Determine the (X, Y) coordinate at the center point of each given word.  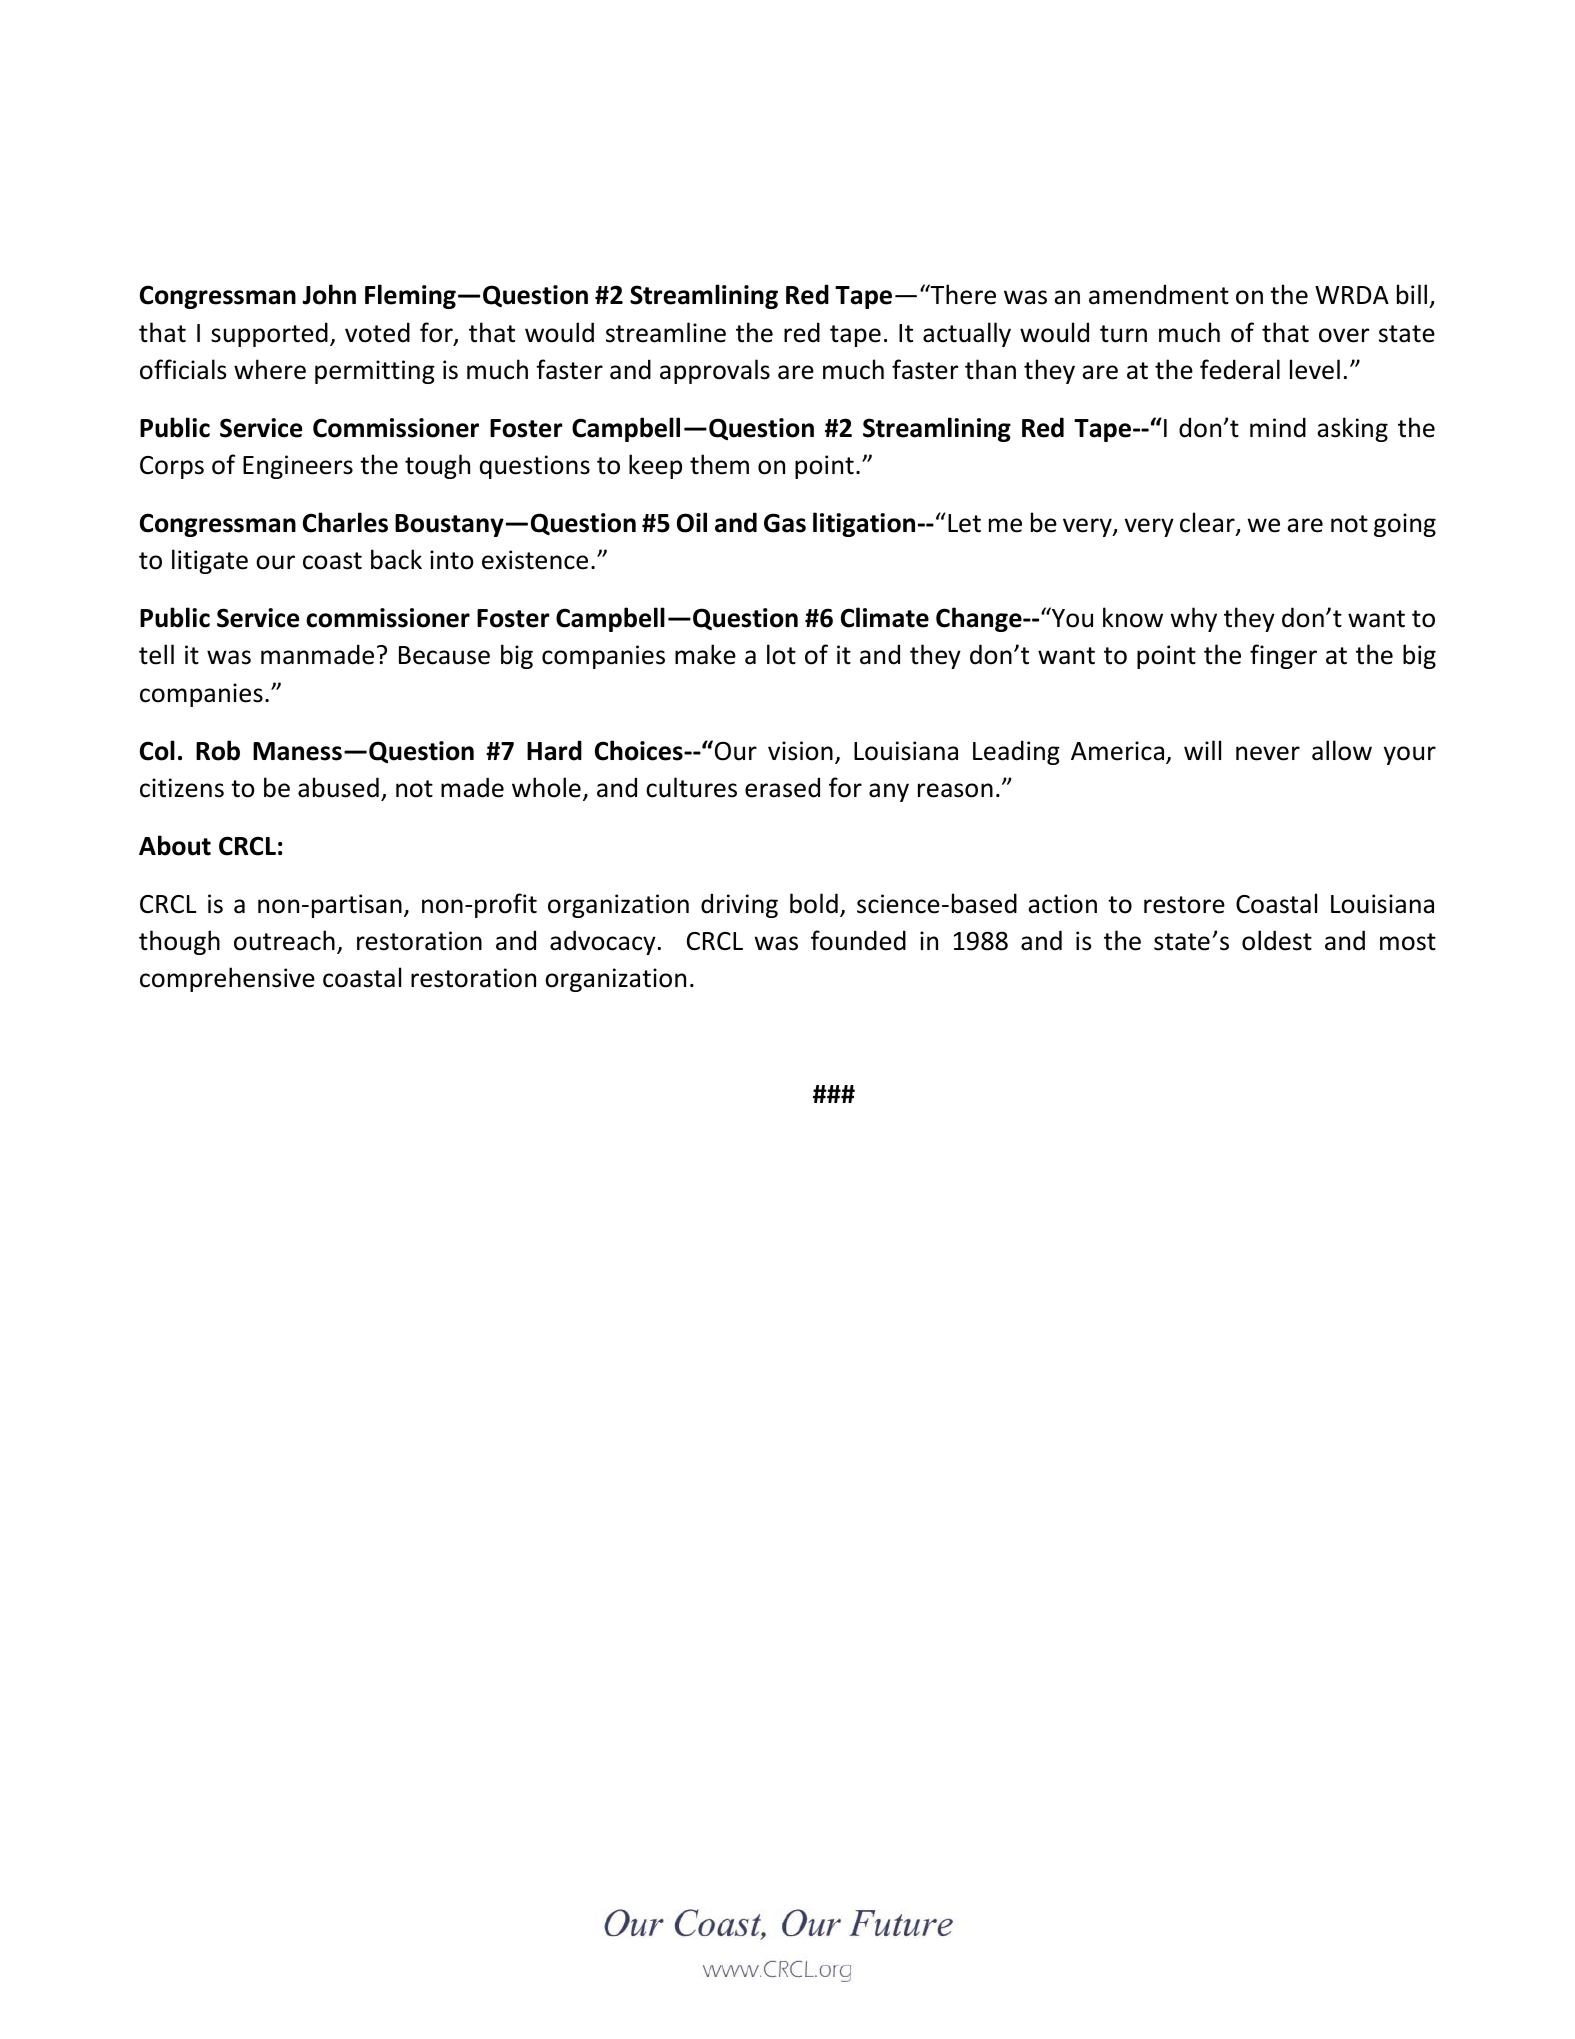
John (329, 294)
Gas (785, 523)
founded (858, 940)
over (1344, 335)
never (1268, 753)
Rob (218, 750)
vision (800, 751)
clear (1208, 523)
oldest (1277, 940)
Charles (345, 522)
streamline (666, 332)
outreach (284, 940)
